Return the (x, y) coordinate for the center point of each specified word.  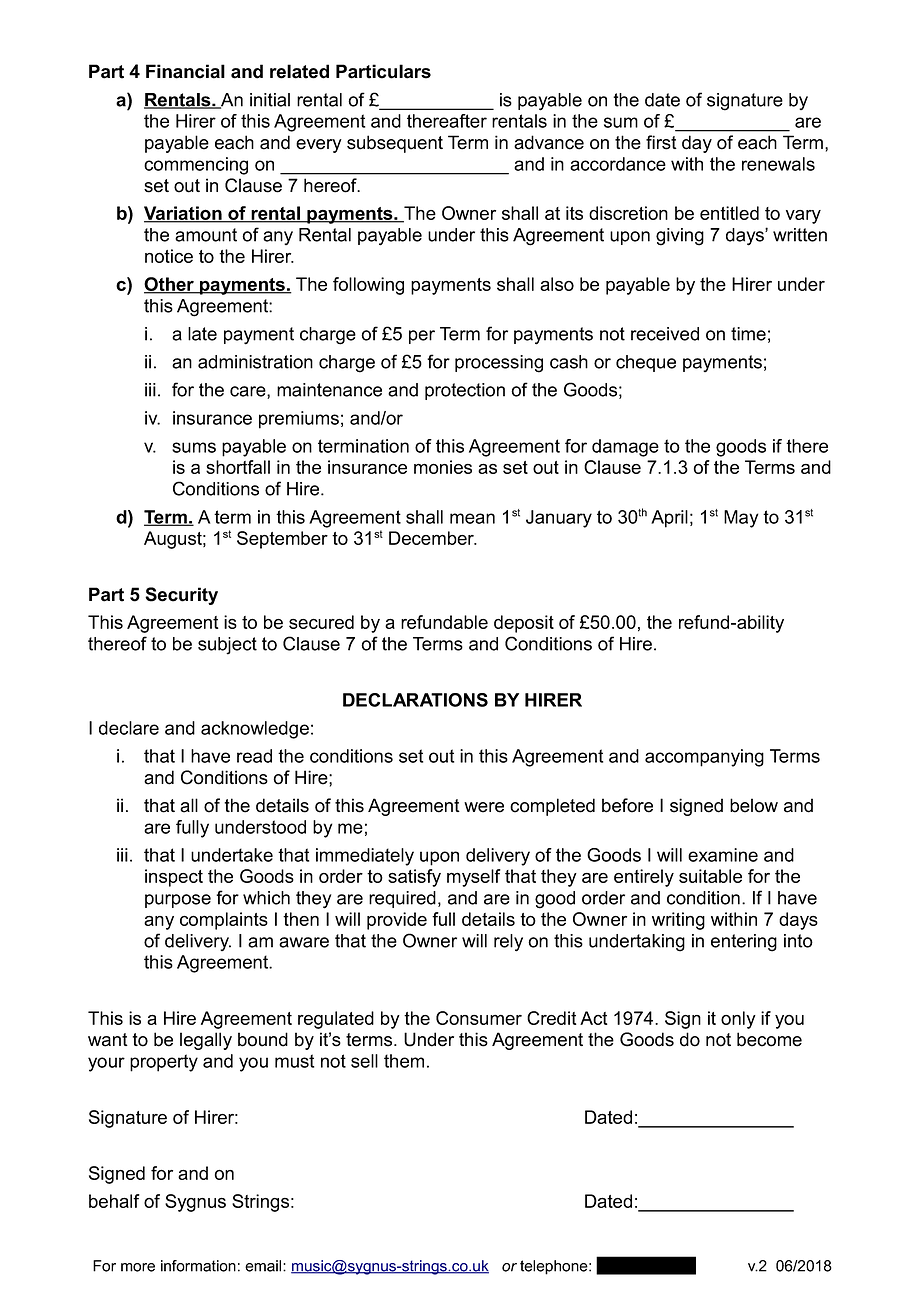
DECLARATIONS (415, 700)
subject (227, 646)
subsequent (395, 144)
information (198, 1266)
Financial (185, 71)
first (661, 142)
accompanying (704, 758)
